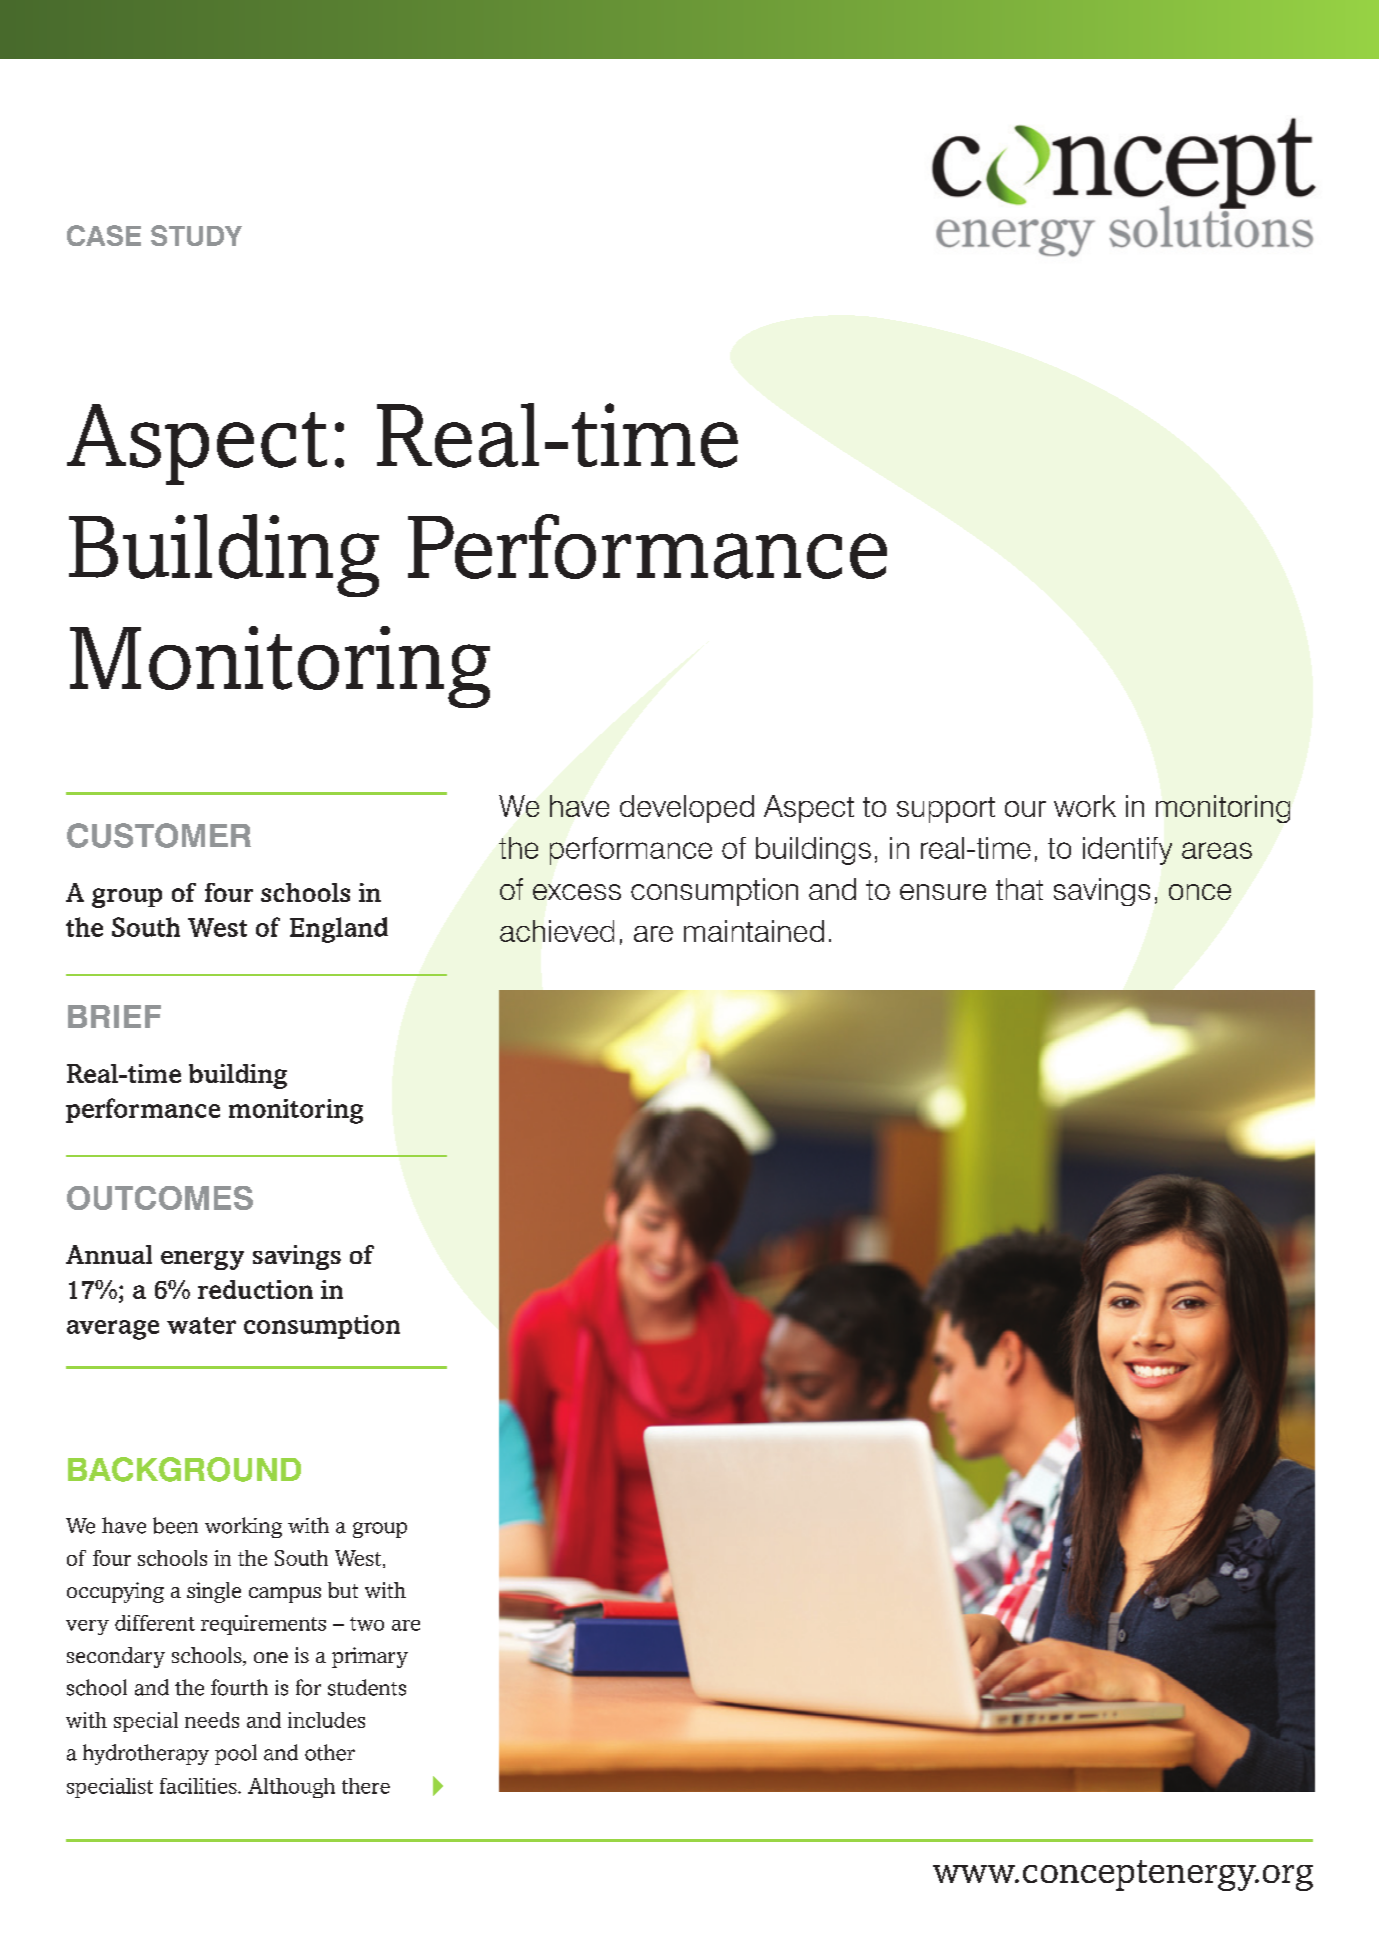 The height and width of the page is (1950, 1379). What do you see at coordinates (114, 1016) in the page?
I see `BRIEF` at bounding box center [114, 1016].
